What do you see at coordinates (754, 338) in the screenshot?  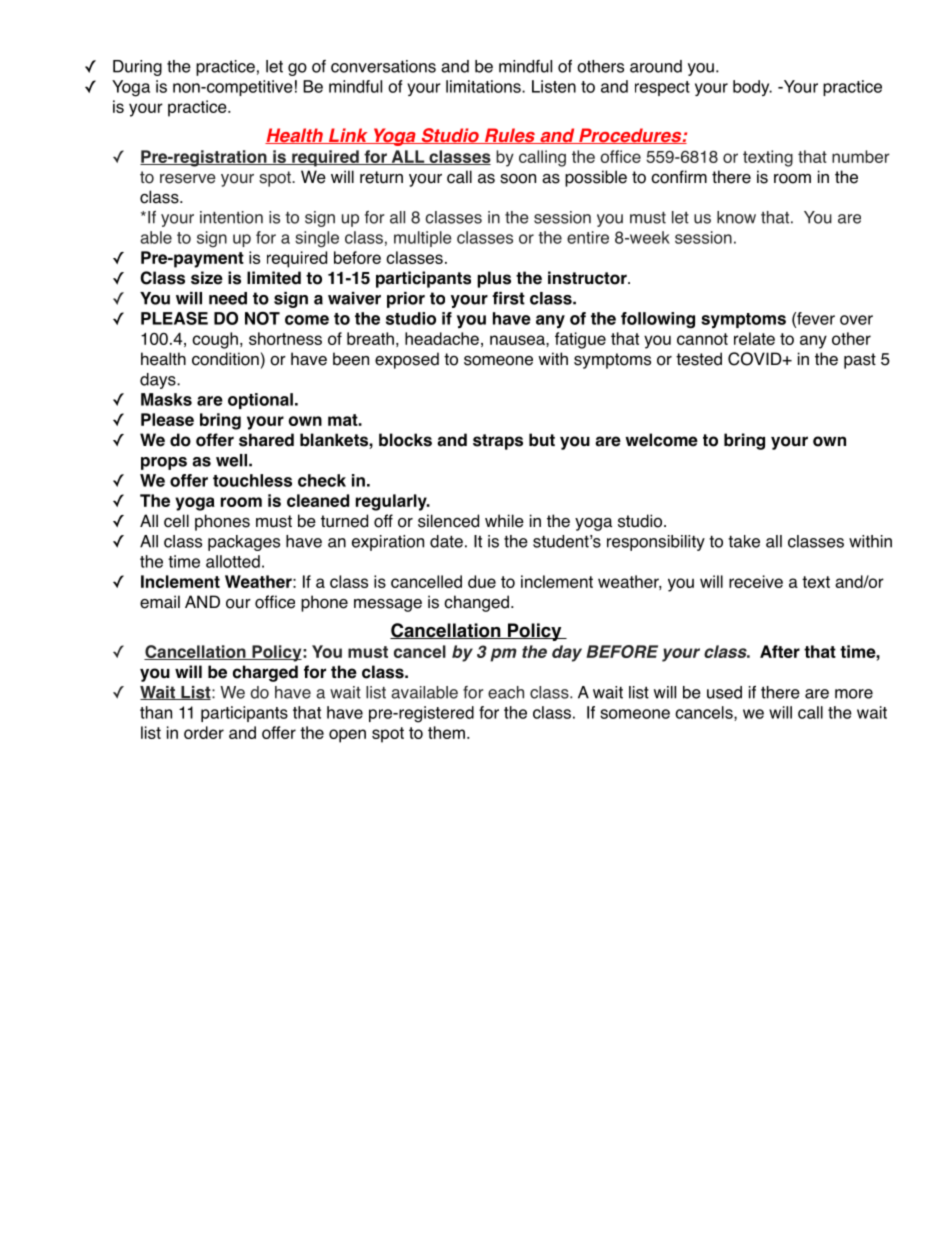 I see `relate` at bounding box center [754, 338].
